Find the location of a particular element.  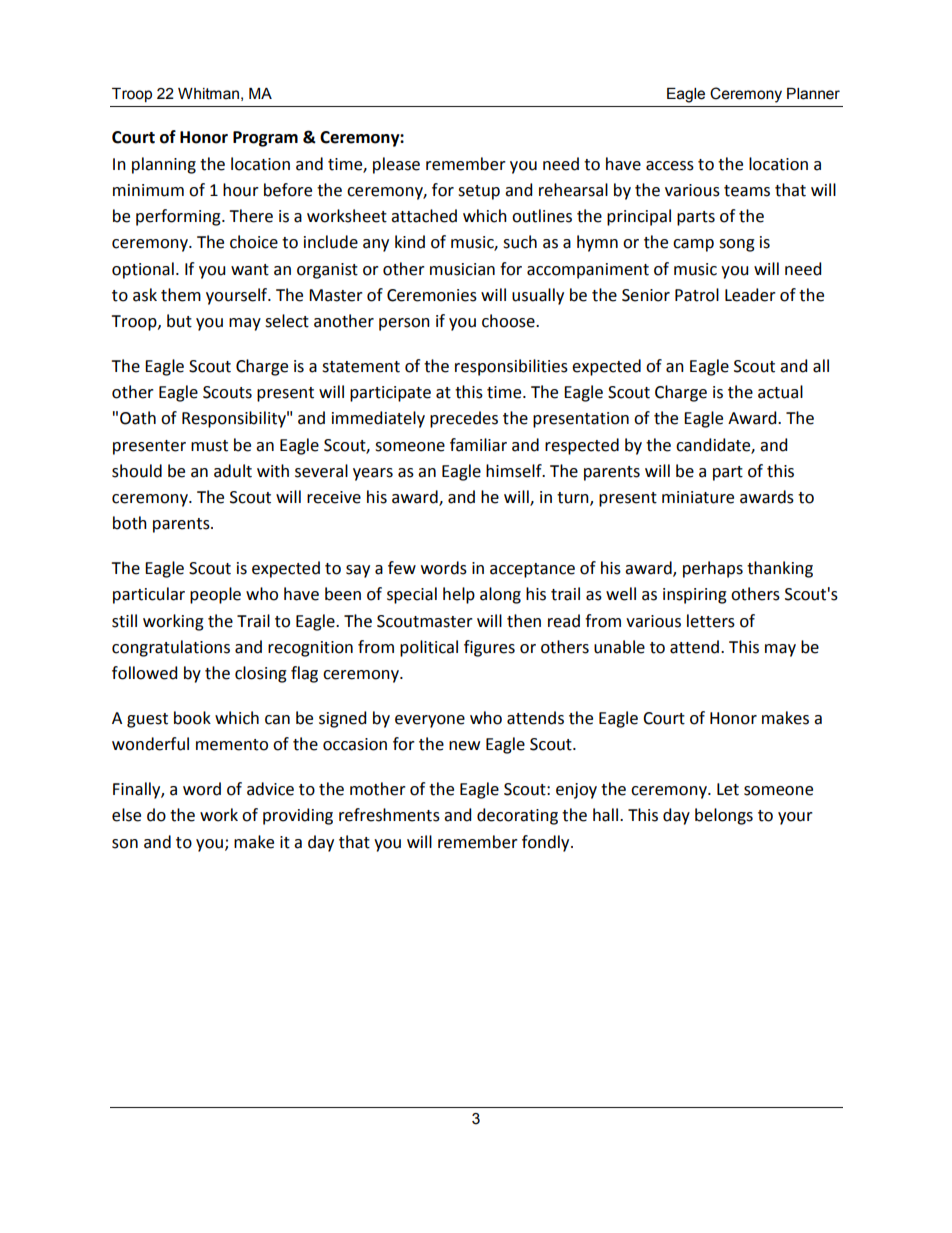

congratulations is located at coordinates (171, 648).
